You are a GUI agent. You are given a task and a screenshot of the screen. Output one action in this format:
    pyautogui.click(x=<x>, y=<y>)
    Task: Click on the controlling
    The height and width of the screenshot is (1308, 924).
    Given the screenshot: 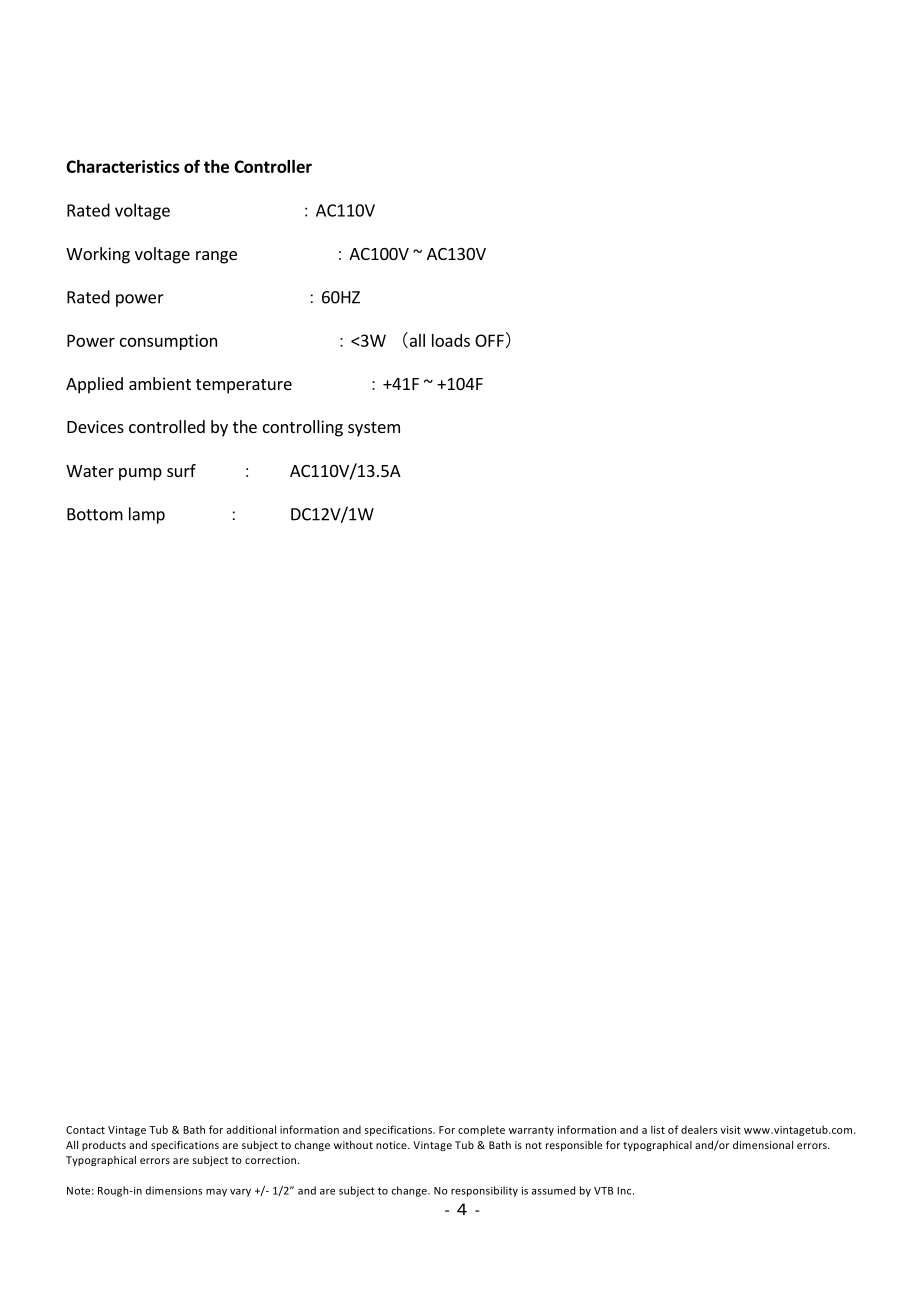 What is the action you would take?
    pyautogui.click(x=303, y=428)
